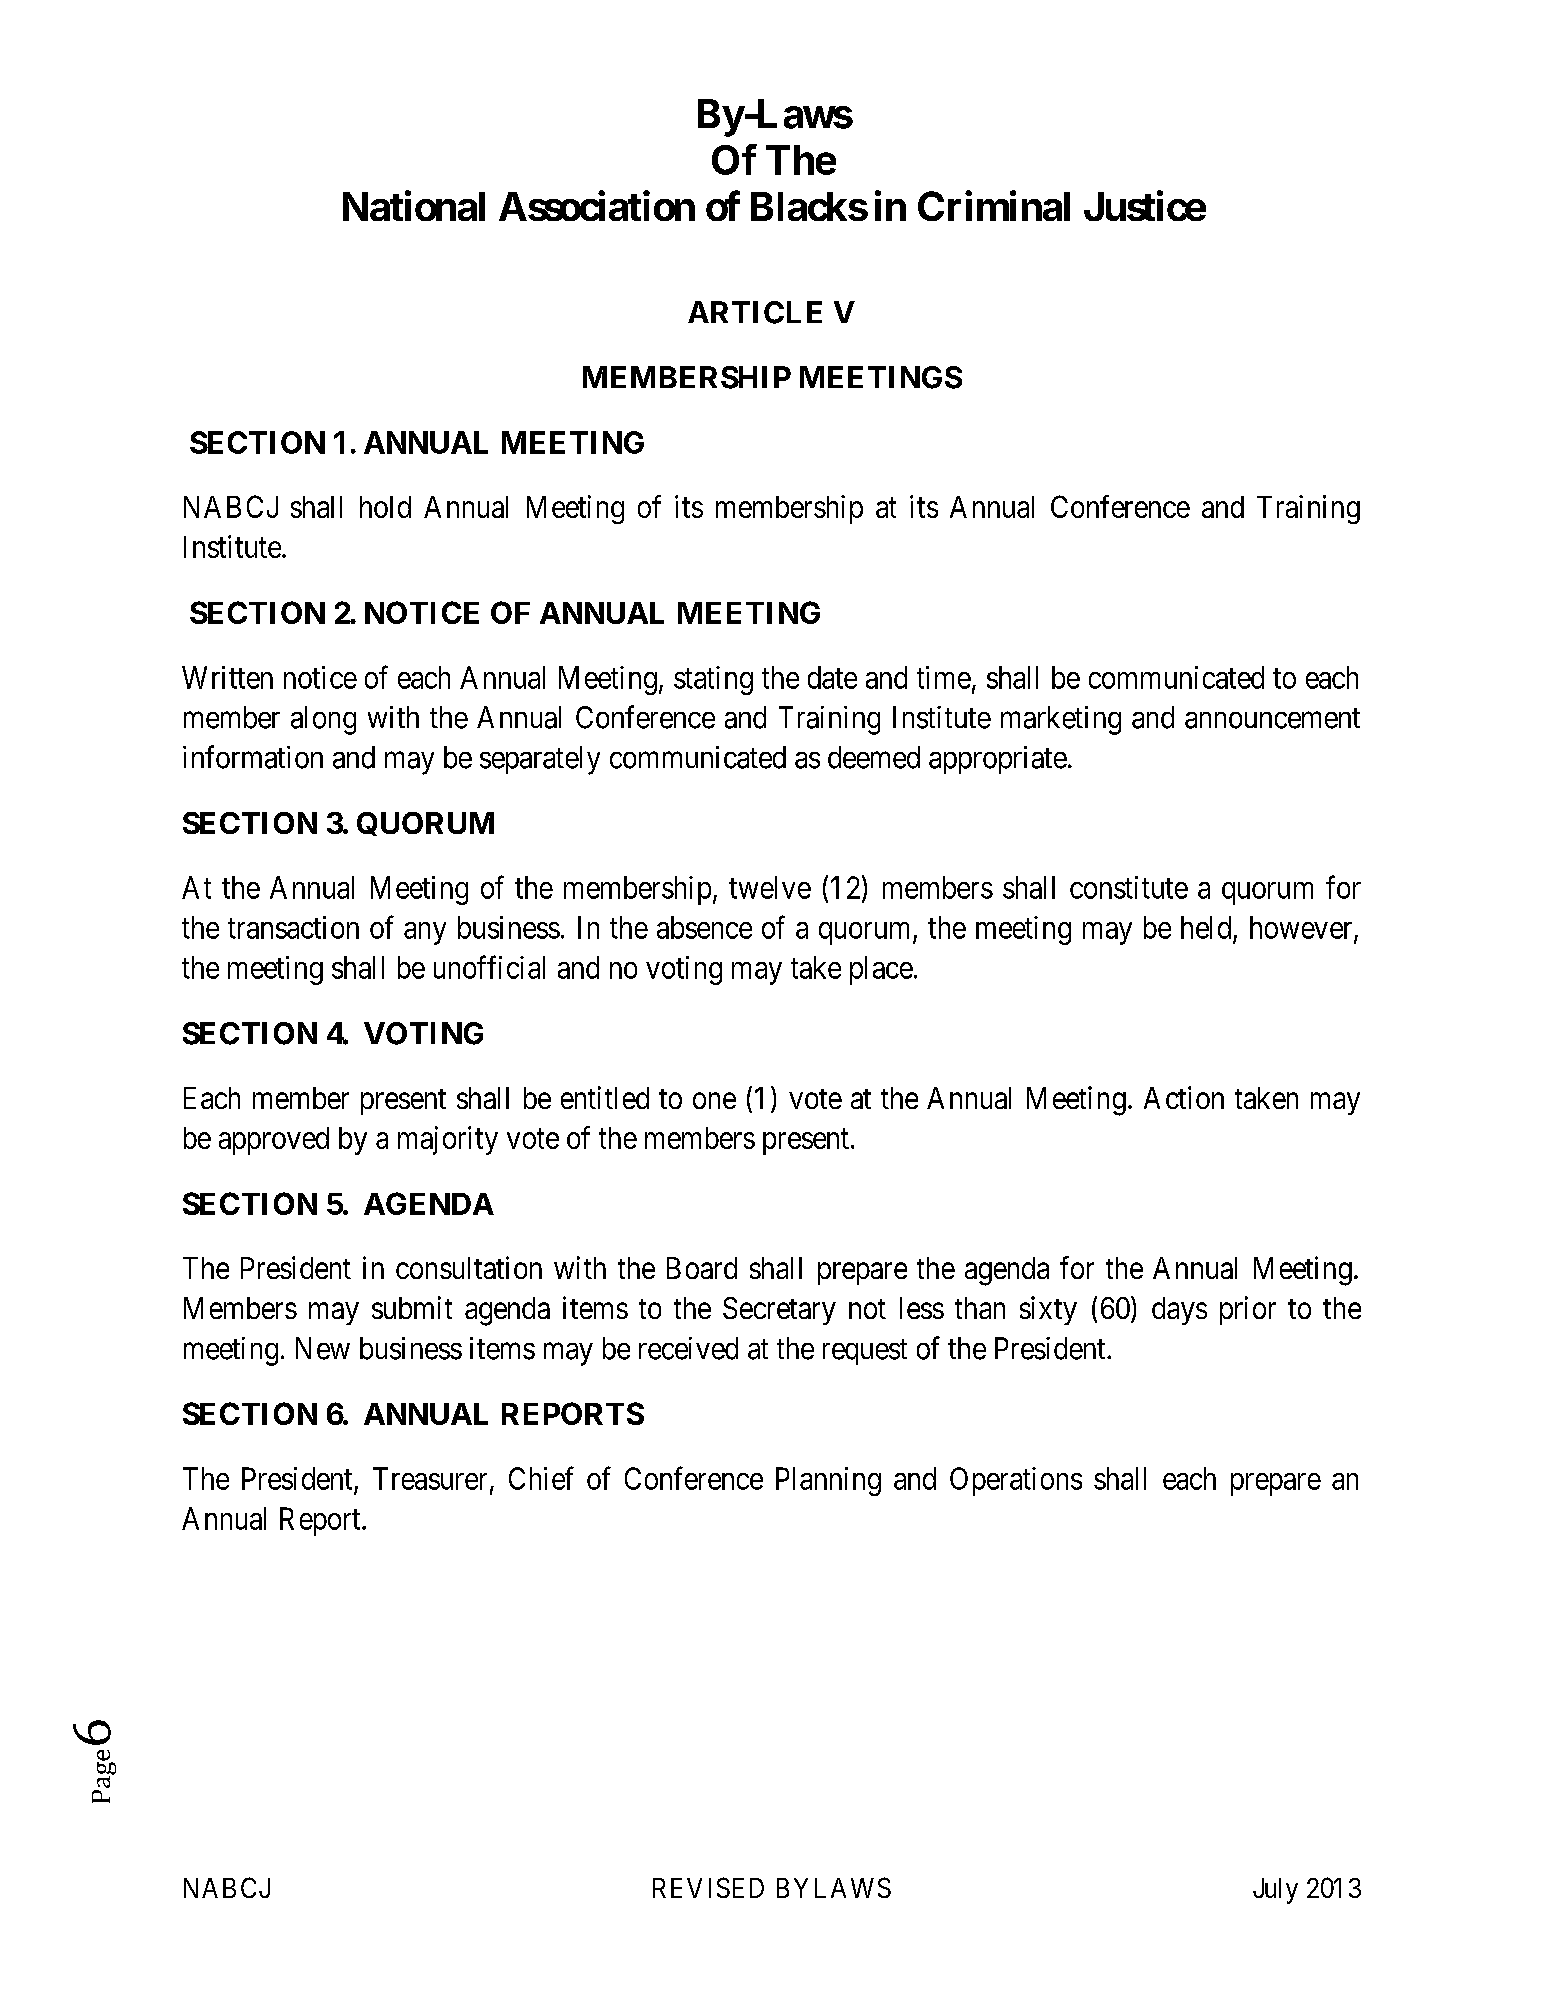 This screenshot has height=1995, width=1542. What do you see at coordinates (412, 1307) in the screenshot?
I see `submit` at bounding box center [412, 1307].
